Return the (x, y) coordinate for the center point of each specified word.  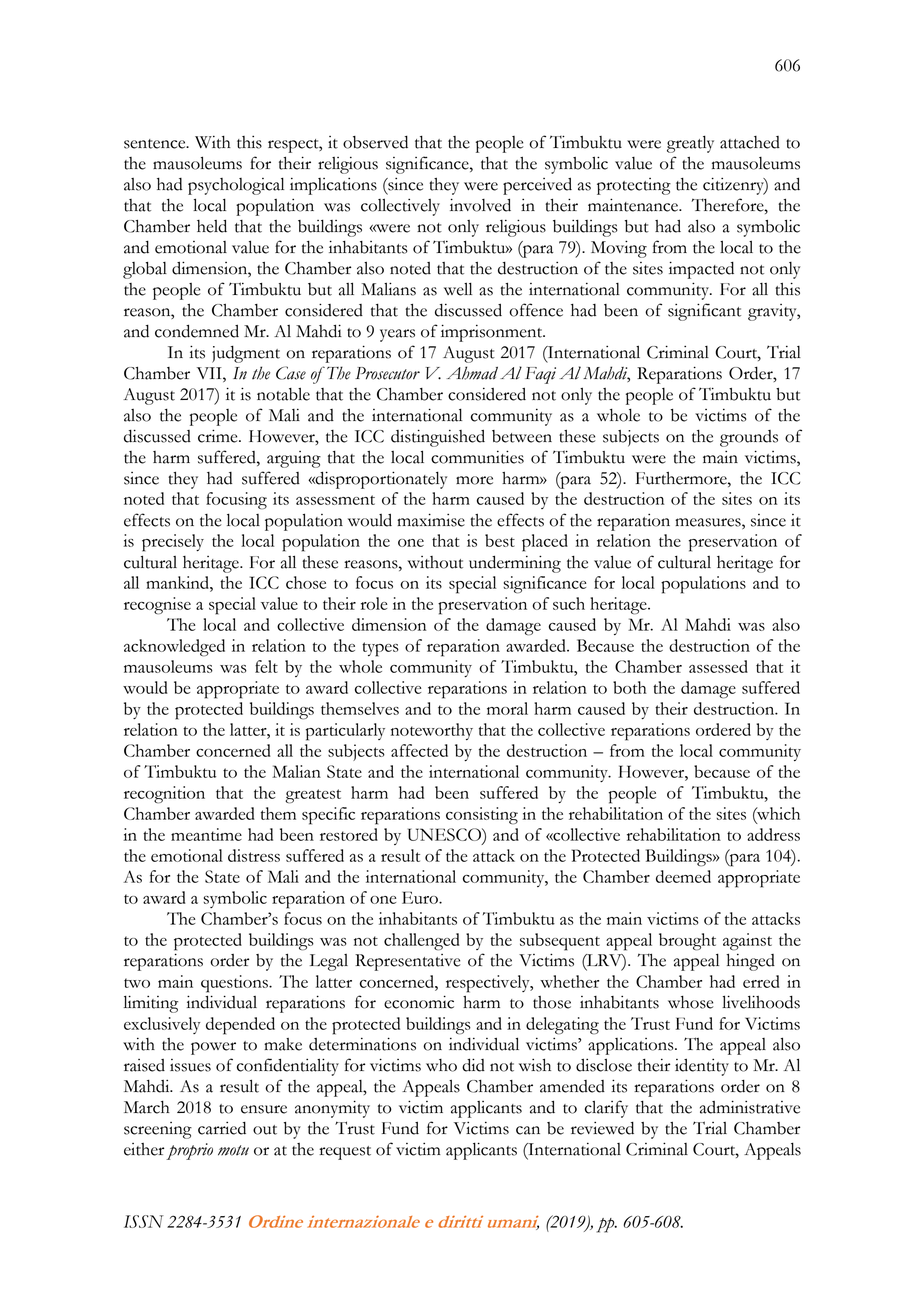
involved (480, 205)
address (773, 834)
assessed (718, 666)
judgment (246, 354)
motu (233, 1150)
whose (690, 1002)
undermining (515, 564)
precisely (173, 543)
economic (419, 1002)
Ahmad (472, 373)
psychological (236, 186)
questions (235, 984)
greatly (690, 144)
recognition (164, 795)
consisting (482, 816)
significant (704, 312)
